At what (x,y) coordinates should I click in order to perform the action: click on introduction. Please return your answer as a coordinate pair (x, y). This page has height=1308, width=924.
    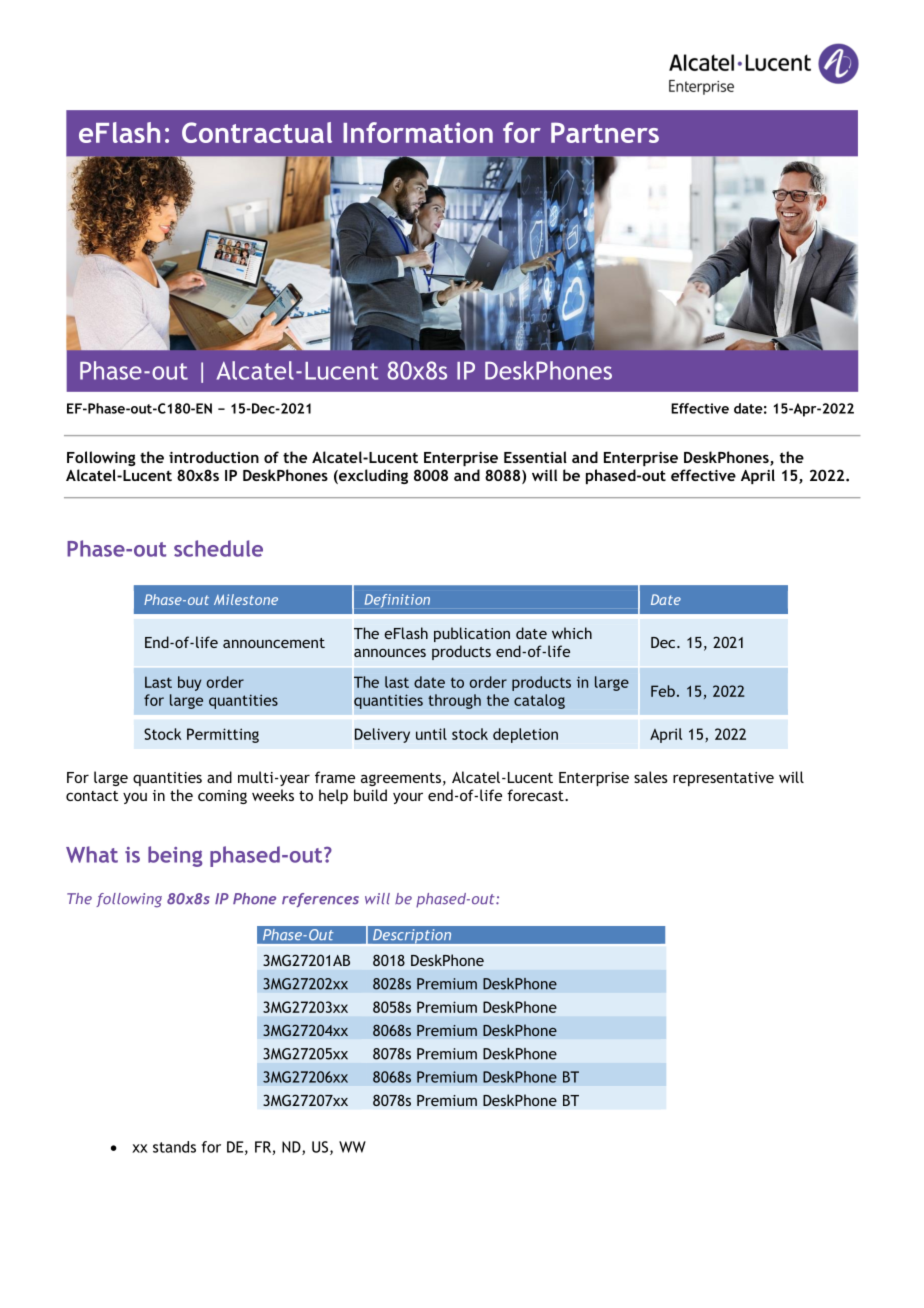
    Looking at the image, I should click on (214, 457).
